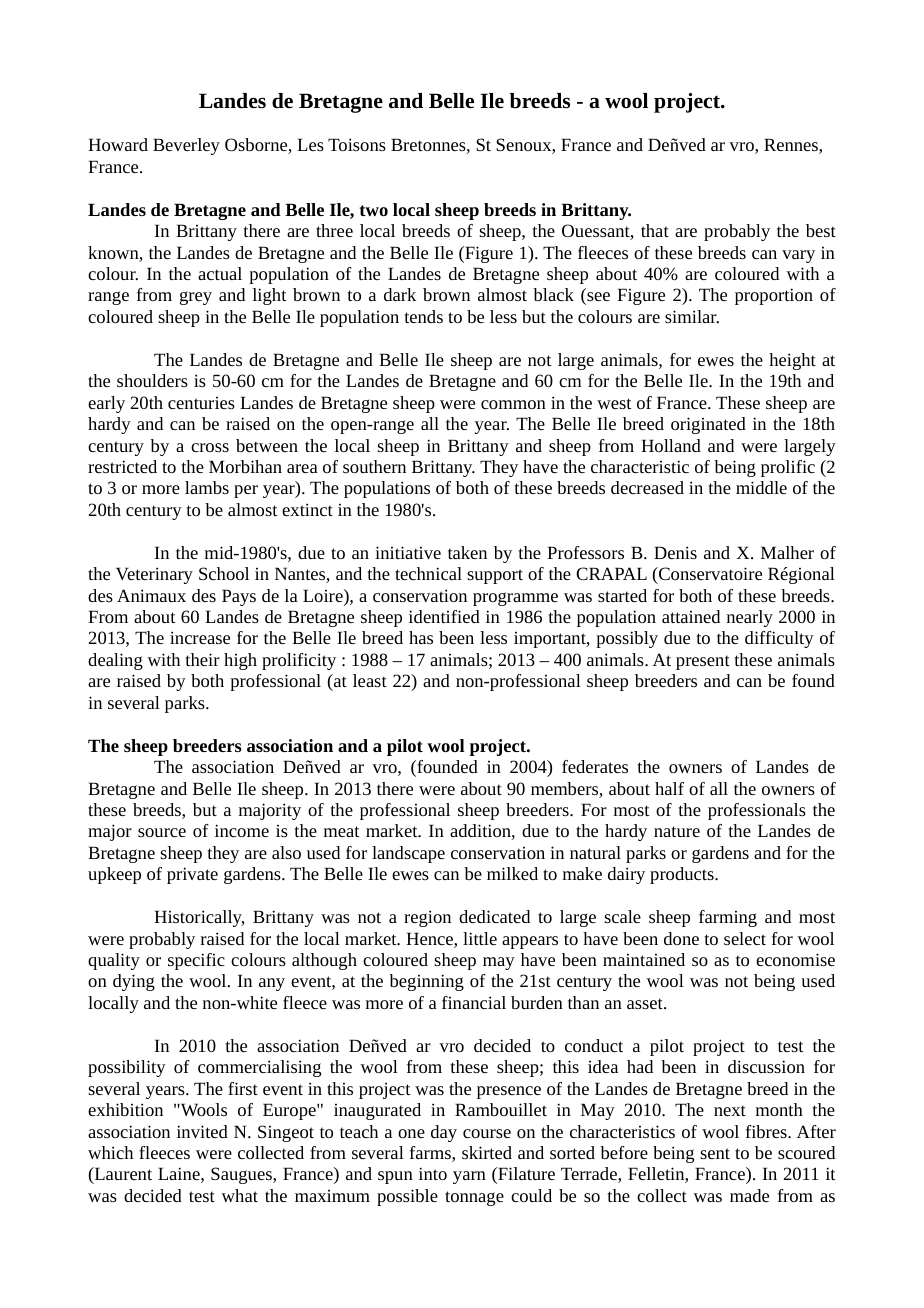 The width and height of the page is (924, 1308). What do you see at coordinates (745, 938) in the page?
I see `select` at bounding box center [745, 938].
